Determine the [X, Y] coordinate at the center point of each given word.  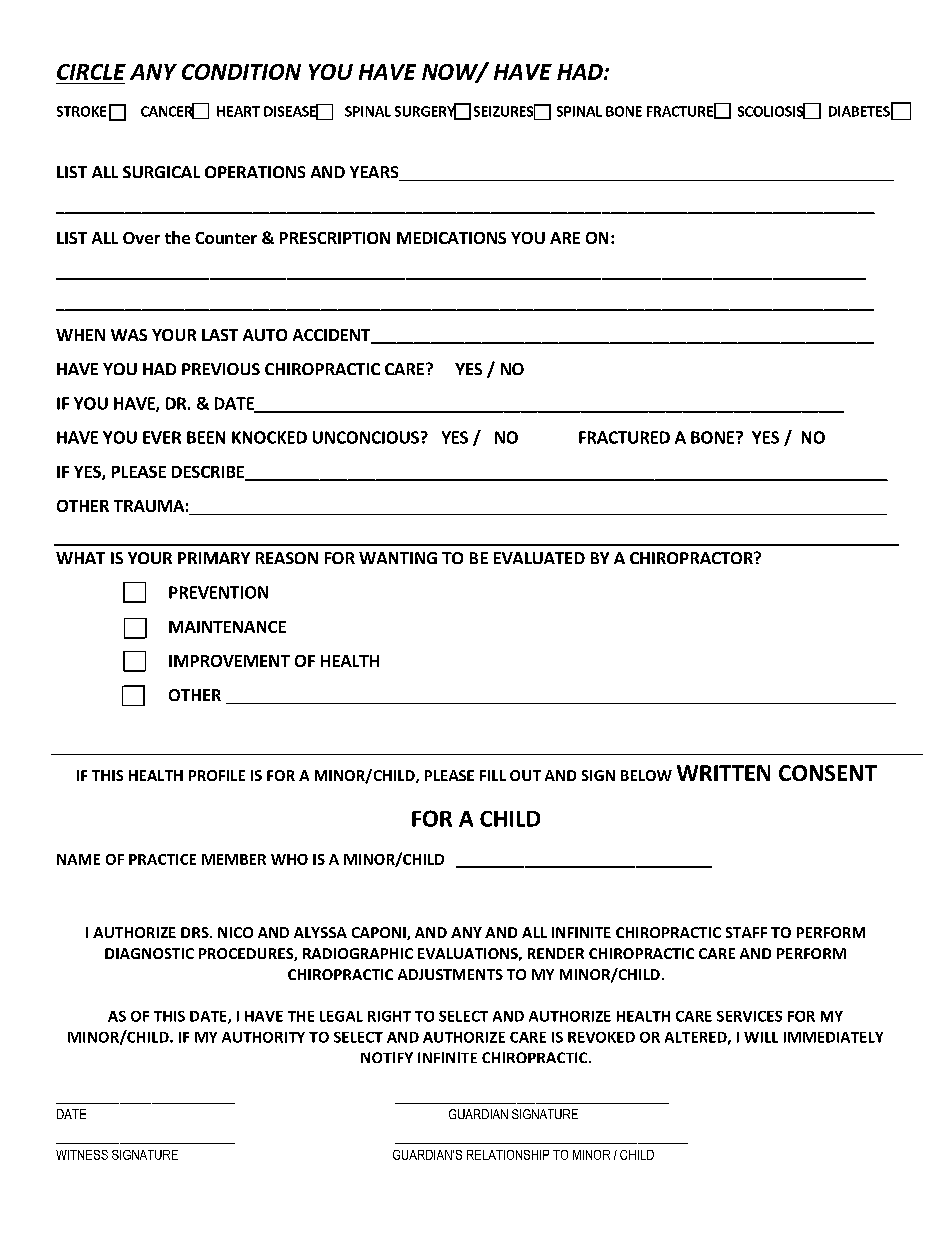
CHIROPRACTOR [692, 558]
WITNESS [82, 1155]
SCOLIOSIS [772, 111]
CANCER [168, 111]
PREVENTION [218, 592]
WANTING [398, 558]
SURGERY [426, 111]
